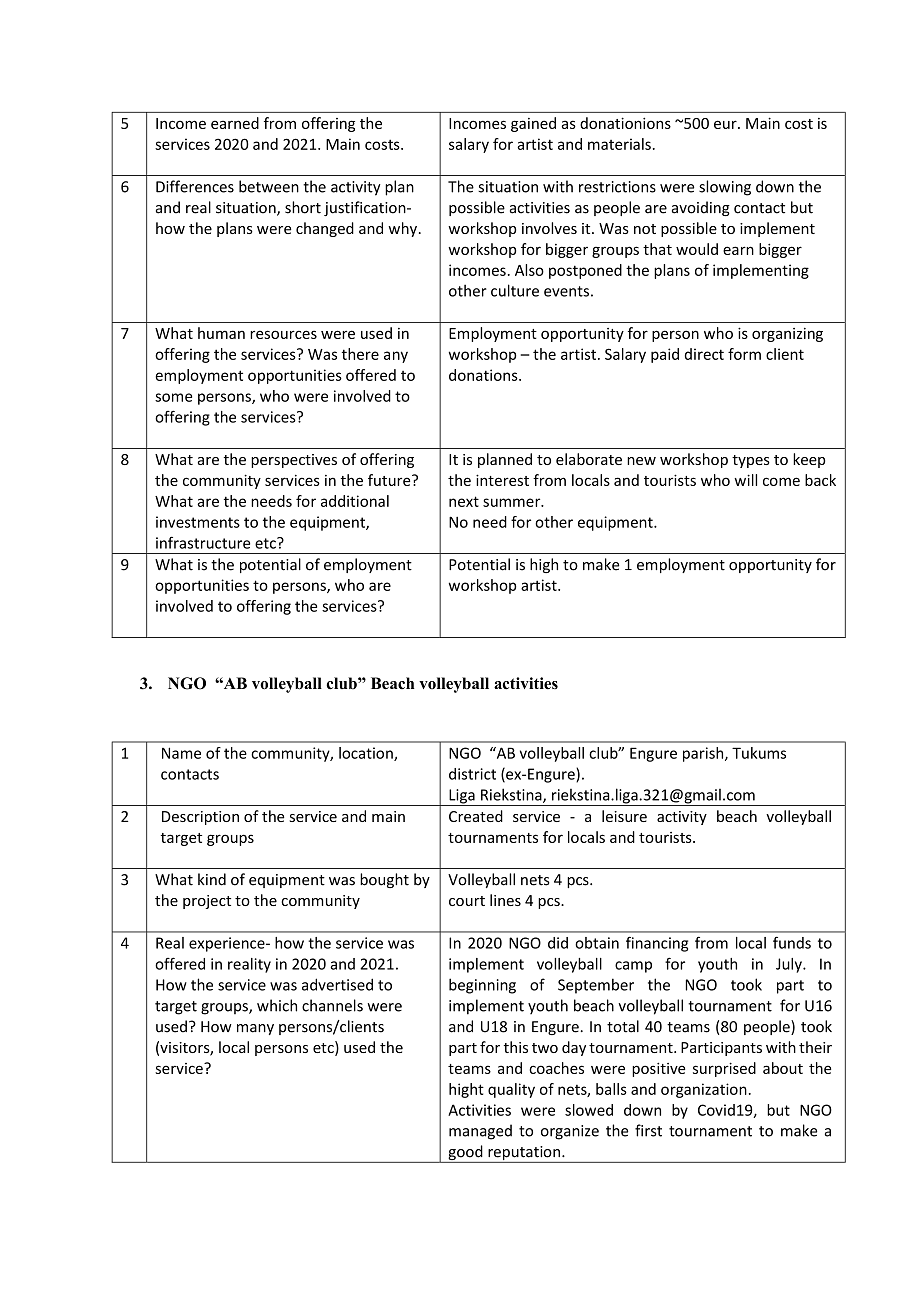 Image resolution: width=924 pixels, height=1308 pixels. I want to click on district, so click(472, 774).
